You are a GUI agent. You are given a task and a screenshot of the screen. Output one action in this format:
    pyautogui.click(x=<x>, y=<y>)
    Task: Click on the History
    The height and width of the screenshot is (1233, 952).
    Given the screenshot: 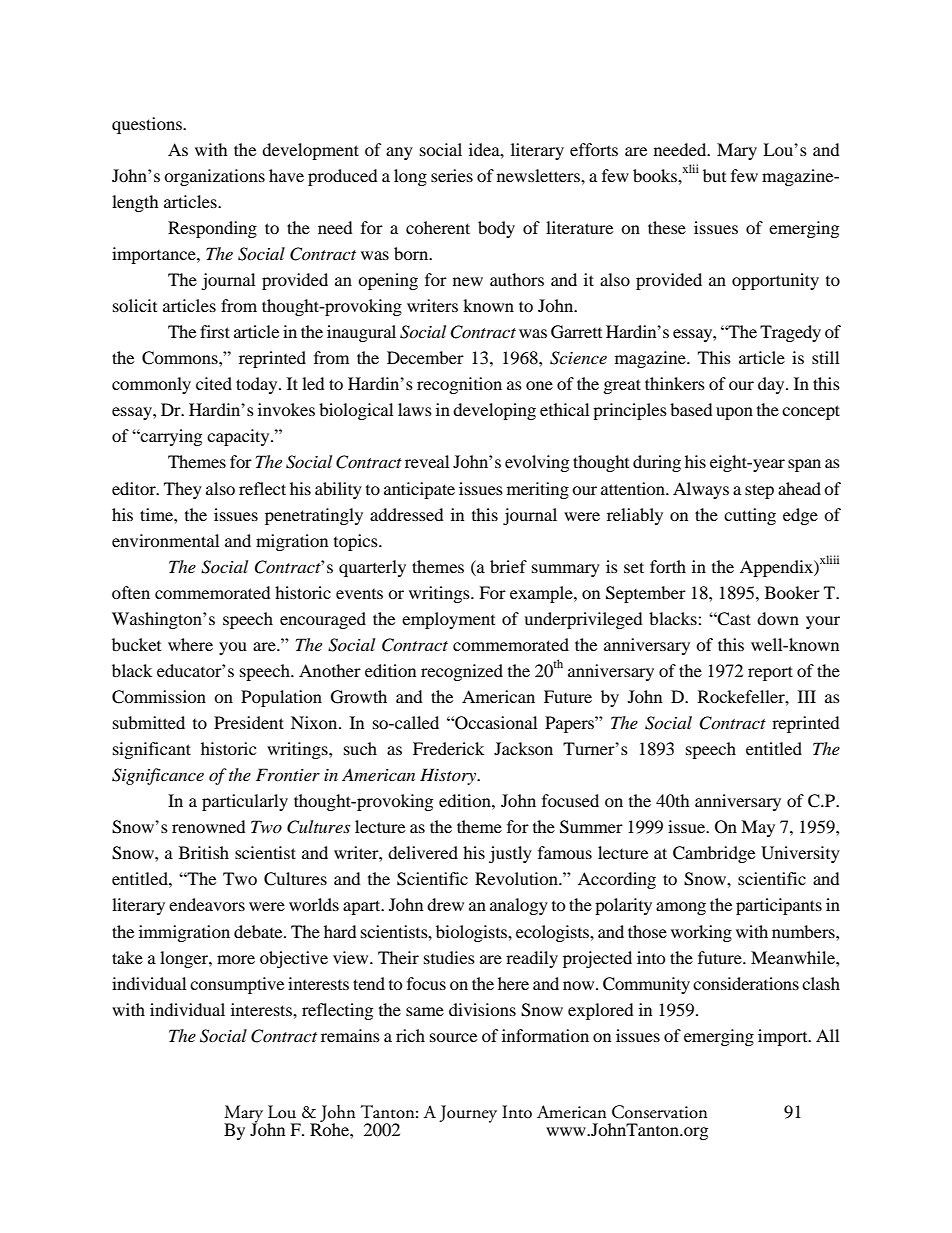 What is the action you would take?
    pyautogui.click(x=449, y=776)
